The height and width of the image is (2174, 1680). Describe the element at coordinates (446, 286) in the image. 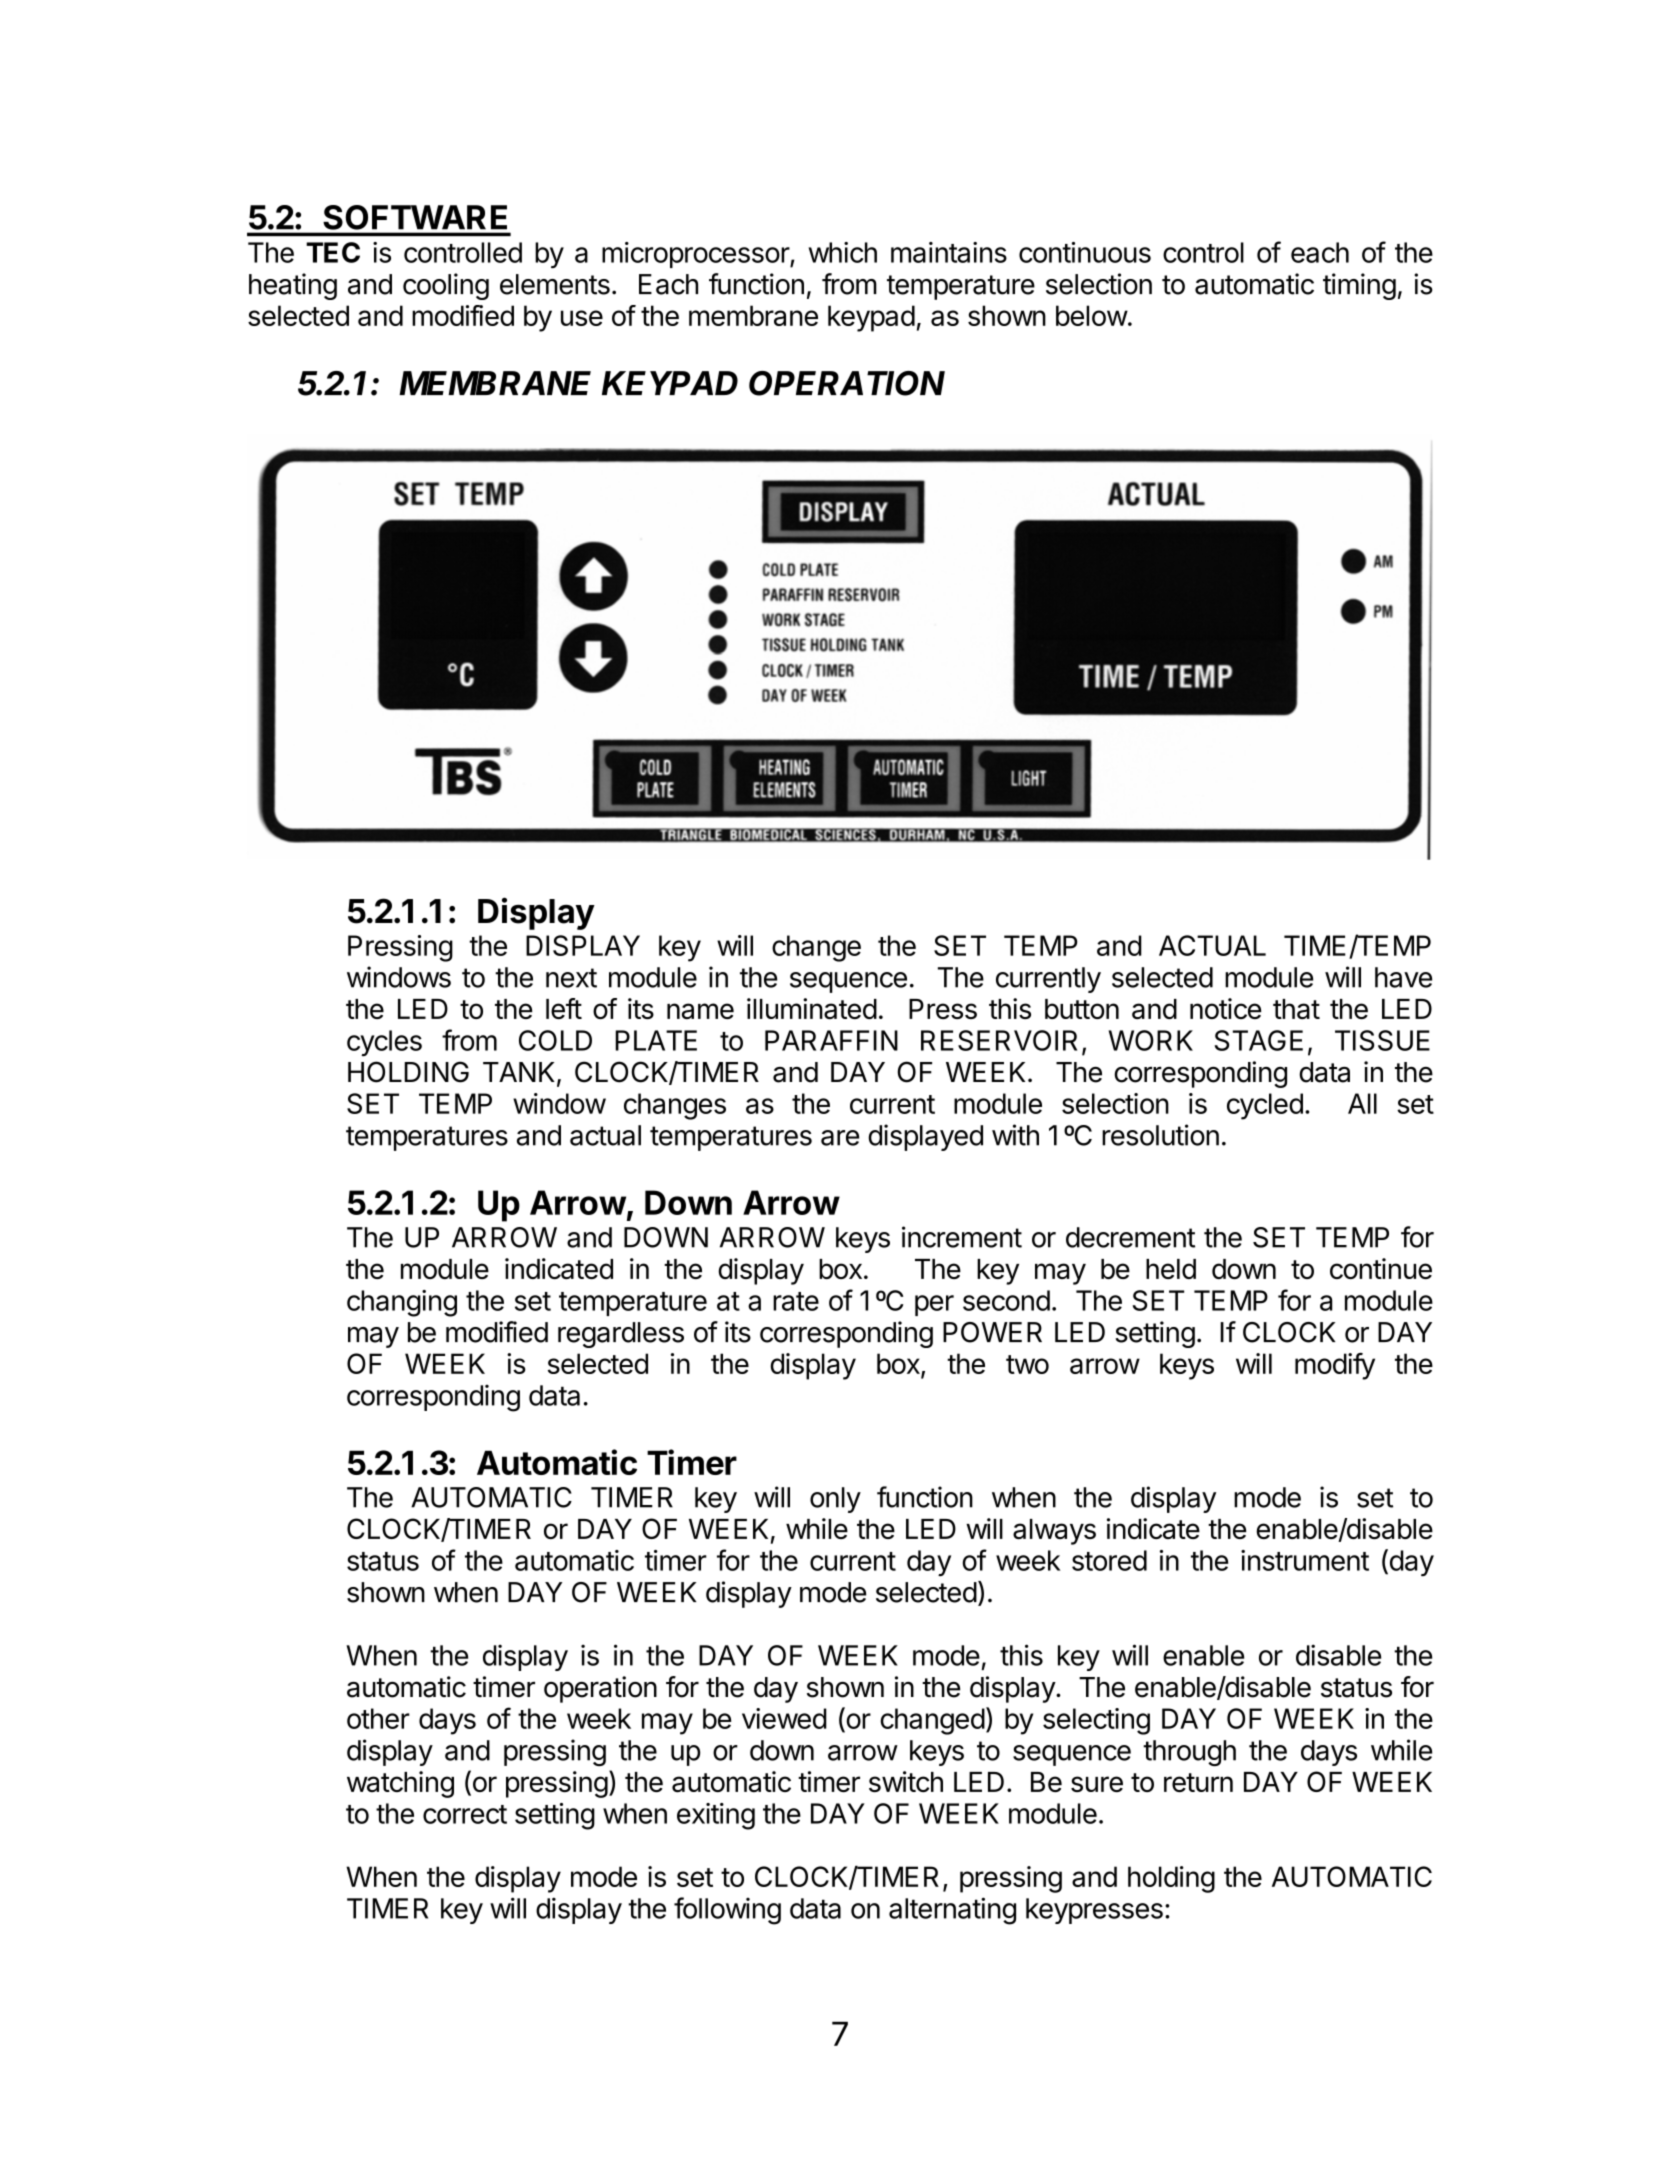

I see `cooling` at that location.
